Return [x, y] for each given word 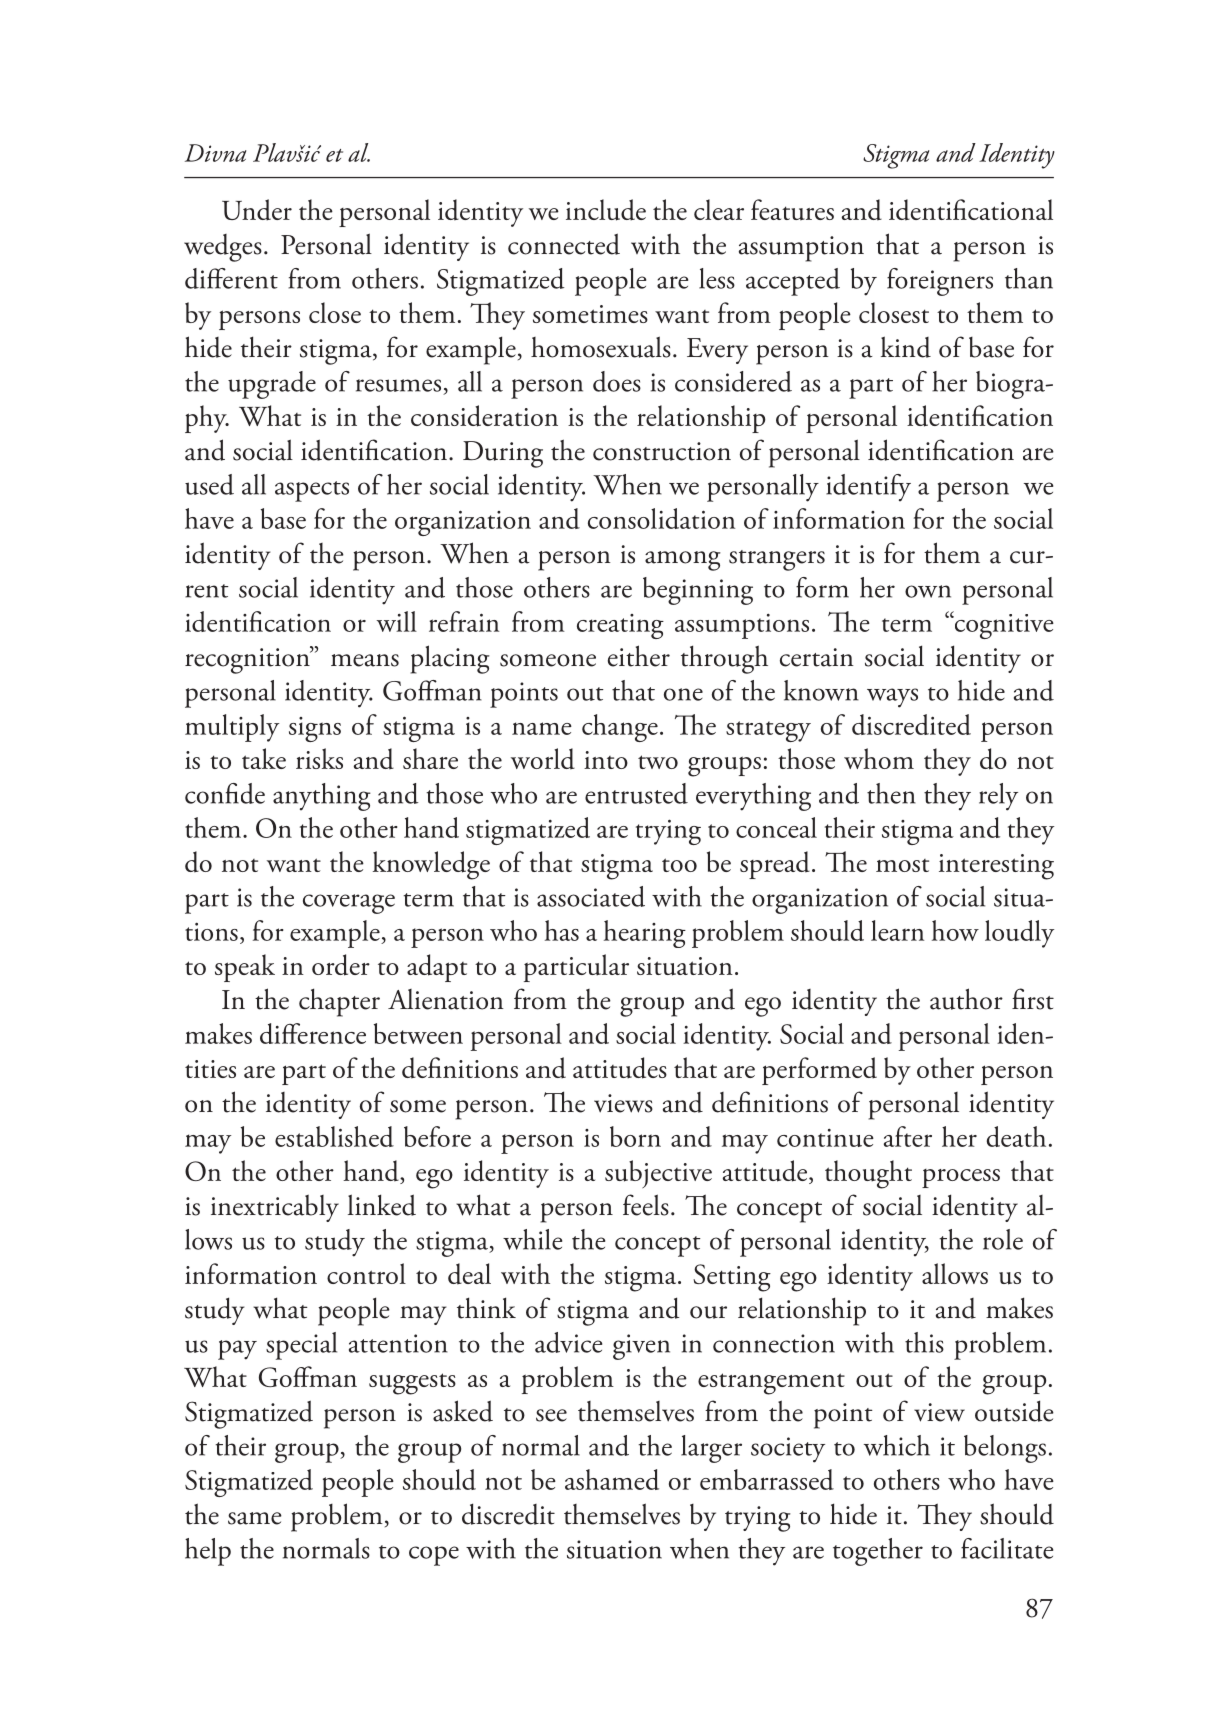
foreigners [940, 282]
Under [257, 210]
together [878, 1552]
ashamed [612, 1479]
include [606, 210]
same [255, 1518]
